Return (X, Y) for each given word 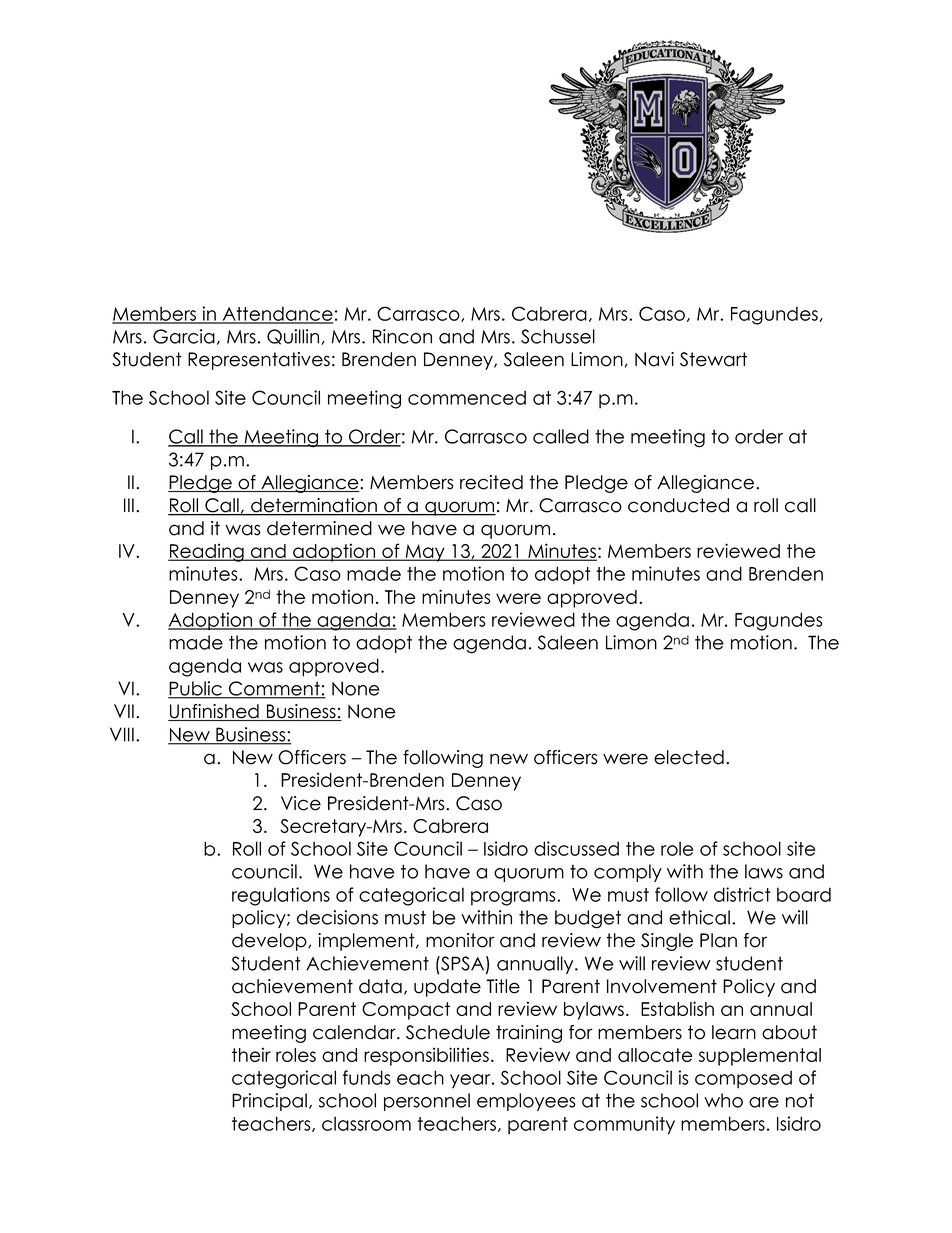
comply (628, 873)
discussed (576, 848)
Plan (718, 940)
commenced (467, 397)
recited (491, 482)
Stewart (713, 359)
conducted (678, 505)
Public (196, 689)
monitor (460, 940)
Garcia (184, 336)
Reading (207, 552)
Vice (301, 803)
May (425, 553)
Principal (269, 1102)
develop (270, 942)
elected (689, 757)
